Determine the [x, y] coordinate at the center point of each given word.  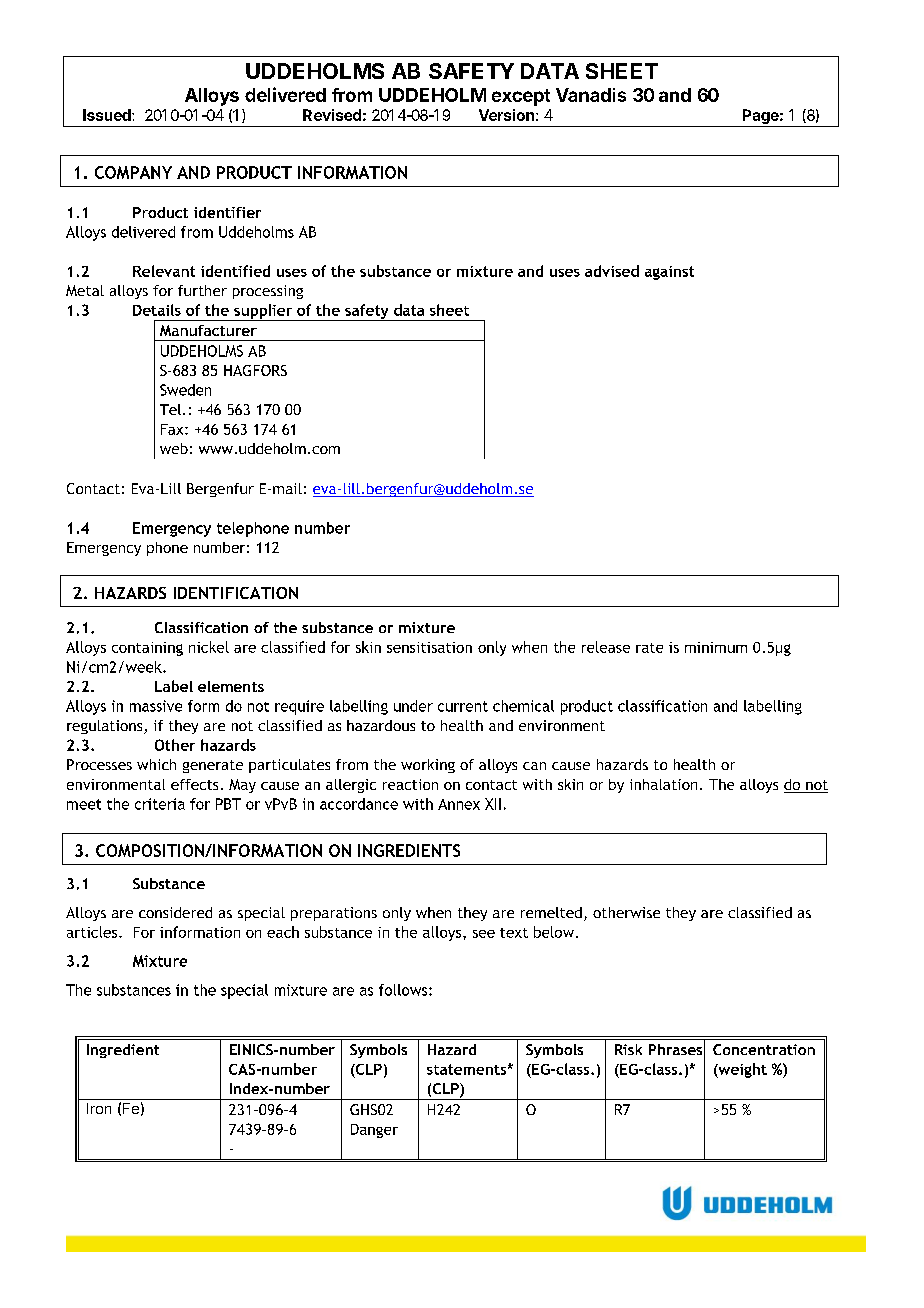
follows [404, 990]
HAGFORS [255, 370]
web [174, 448]
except [521, 97]
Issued [108, 115]
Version [506, 115]
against [669, 273]
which [156, 764]
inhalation [663, 784]
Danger [374, 1131]
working [428, 766]
